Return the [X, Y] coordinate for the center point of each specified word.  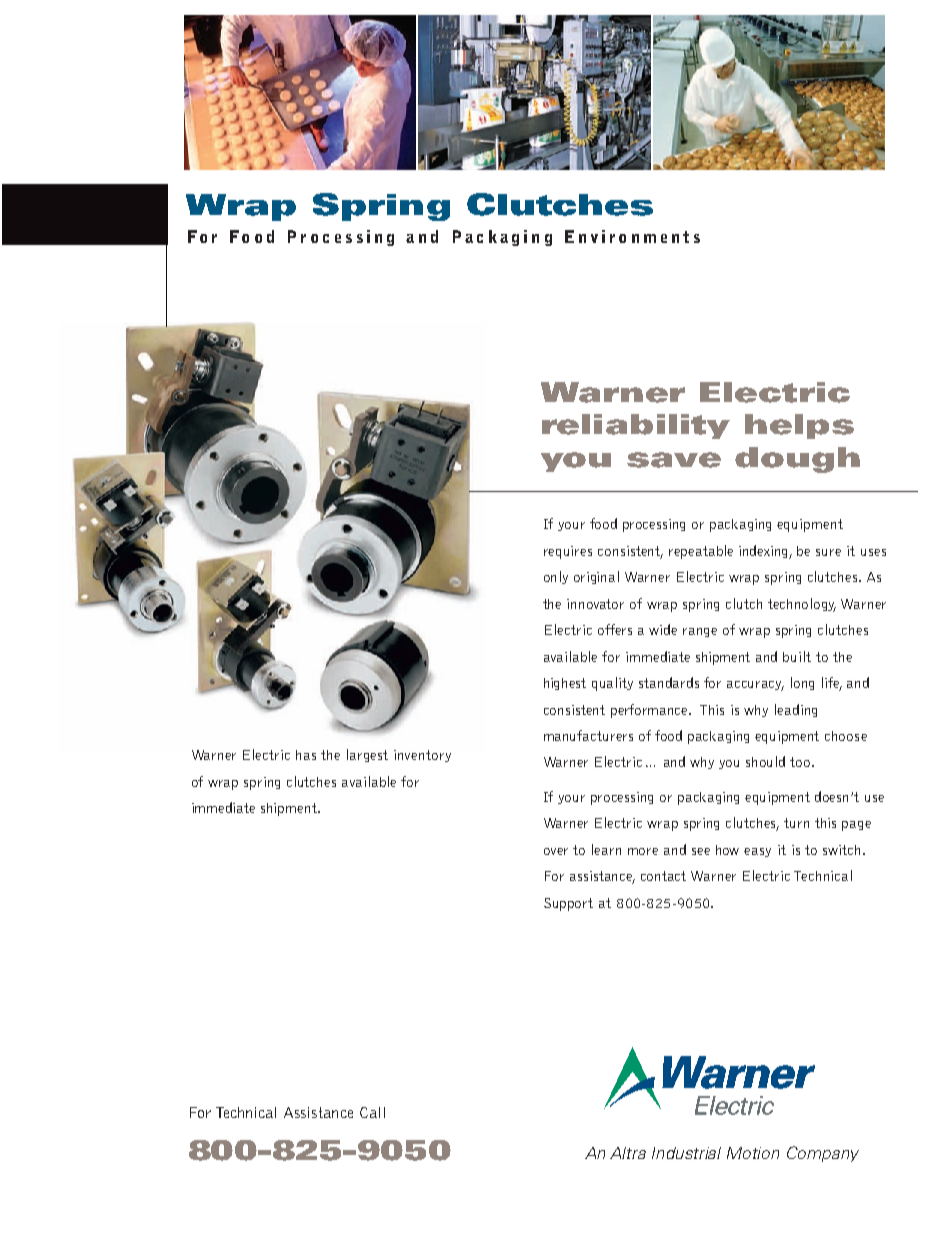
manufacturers [588, 735]
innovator [595, 604]
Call [372, 1112]
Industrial [686, 1153]
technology [802, 605]
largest [367, 755]
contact [663, 876]
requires [568, 552]
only [556, 577]
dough [797, 460]
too [801, 762]
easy [757, 852]
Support [568, 904]
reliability [636, 426]
